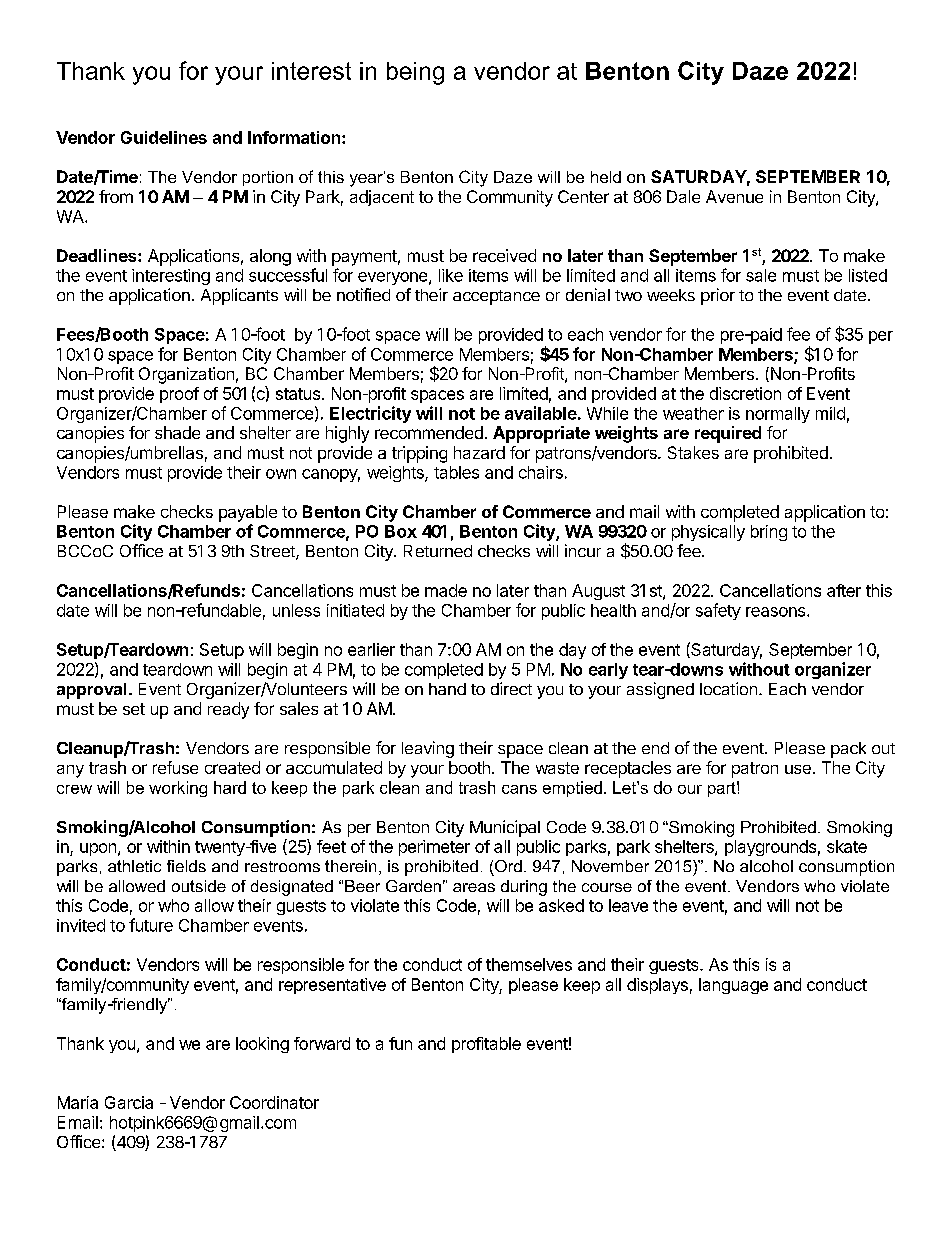 The image size is (952, 1233). Describe the element at coordinates (505, 828) in the screenshot. I see `Municipal` at that location.
